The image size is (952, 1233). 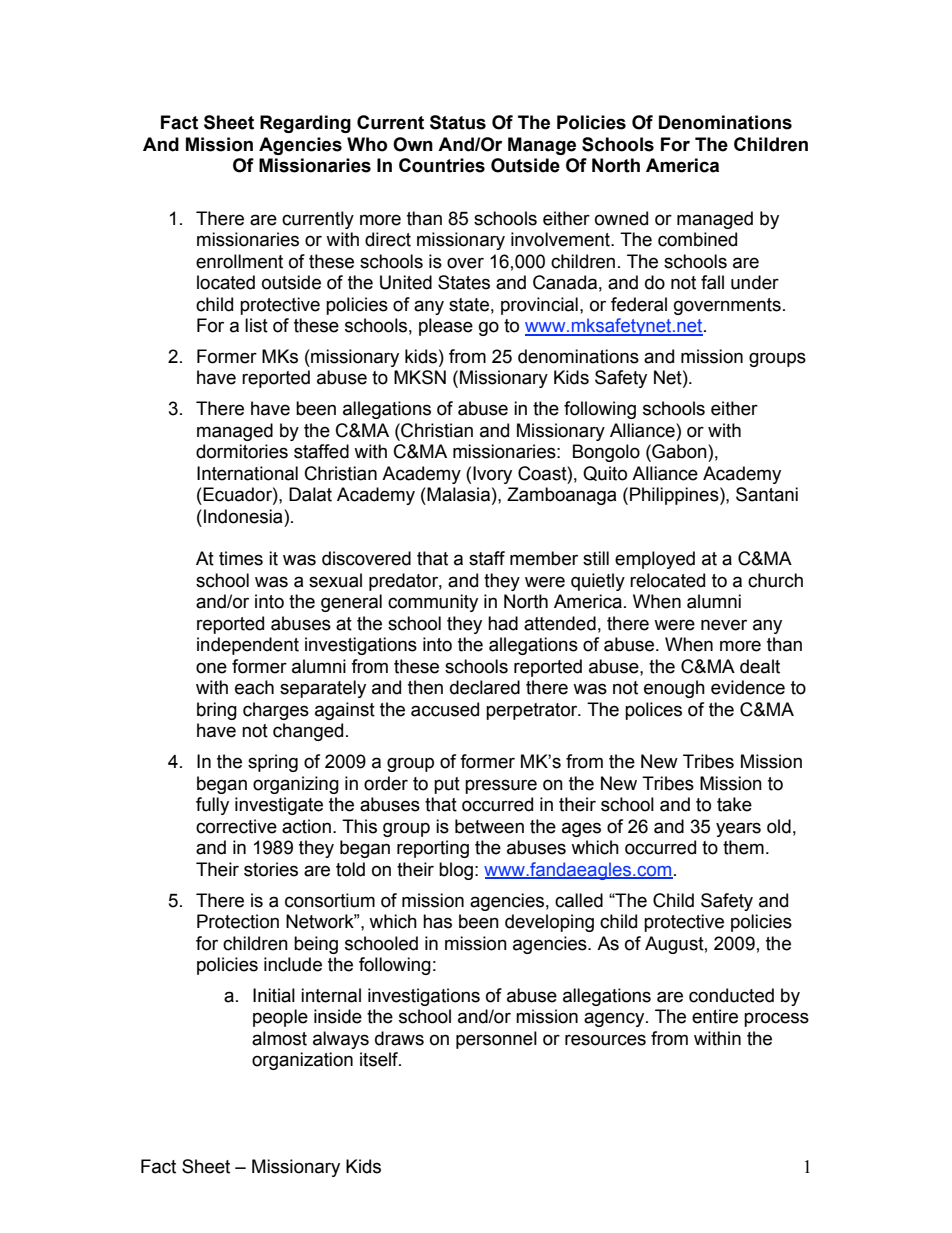 What do you see at coordinates (533, 711) in the page?
I see `perpetrator` at bounding box center [533, 711].
